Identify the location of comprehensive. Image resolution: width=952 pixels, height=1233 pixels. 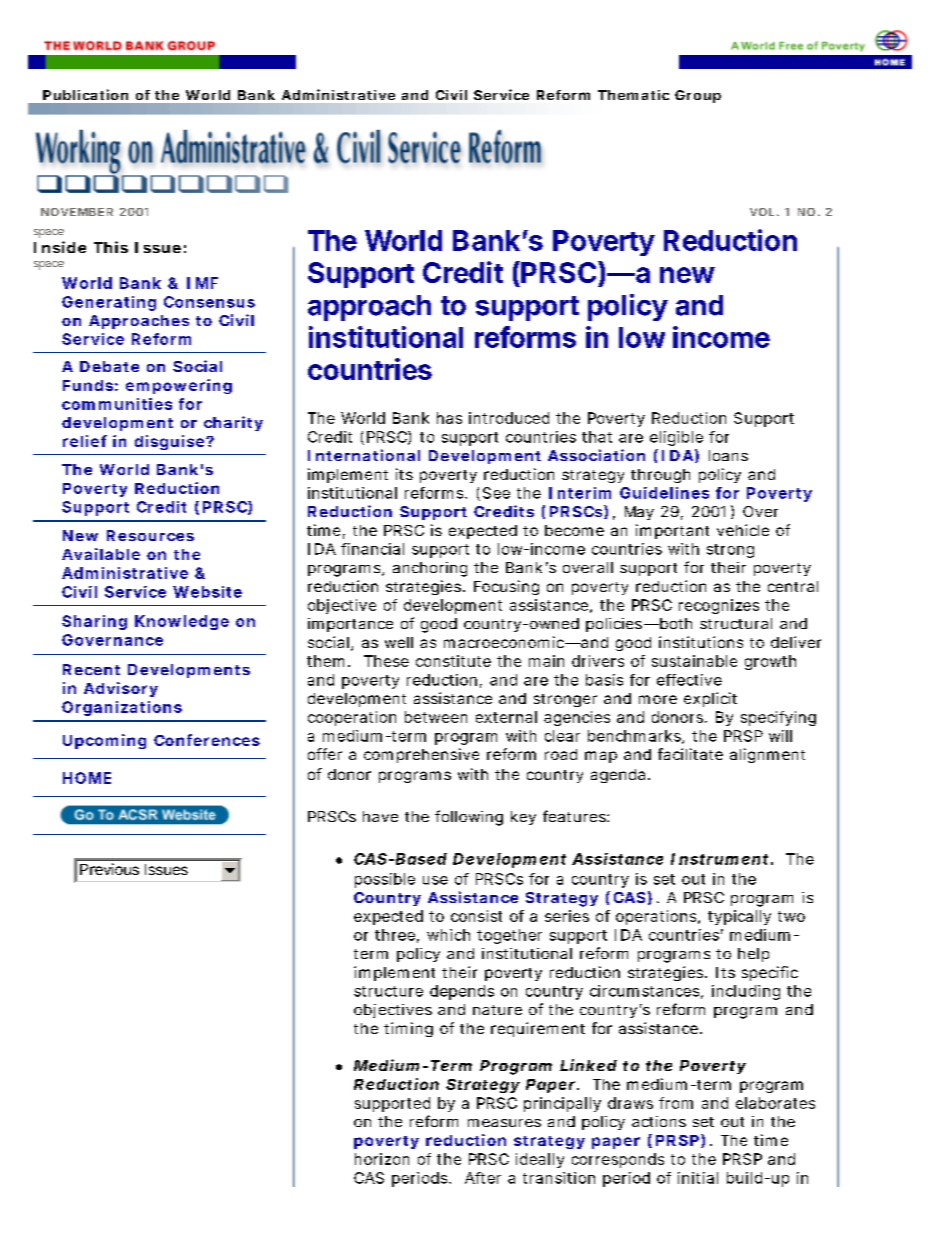
(421, 755).
